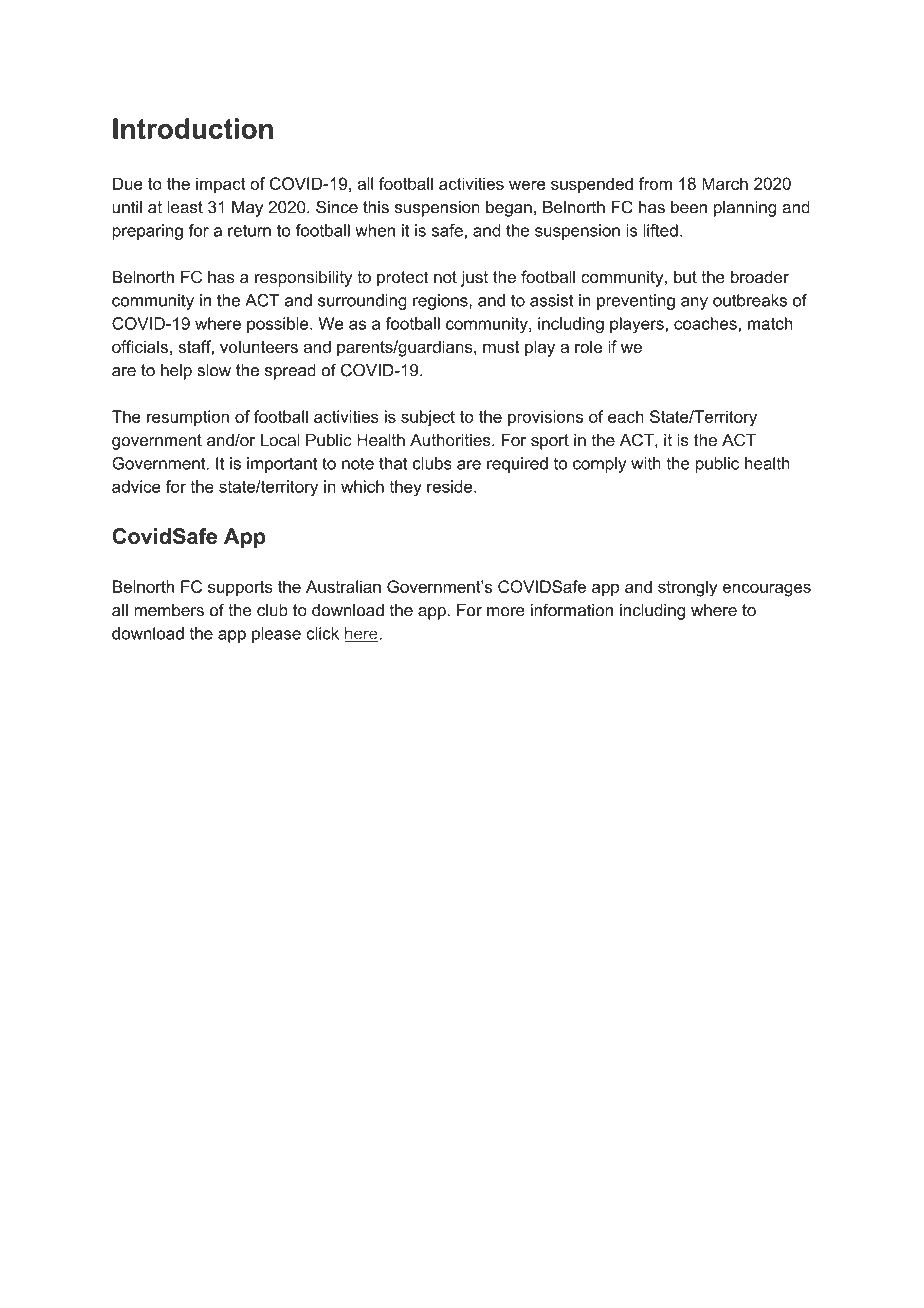  Describe the element at coordinates (169, 610) in the screenshot. I see `members` at that location.
